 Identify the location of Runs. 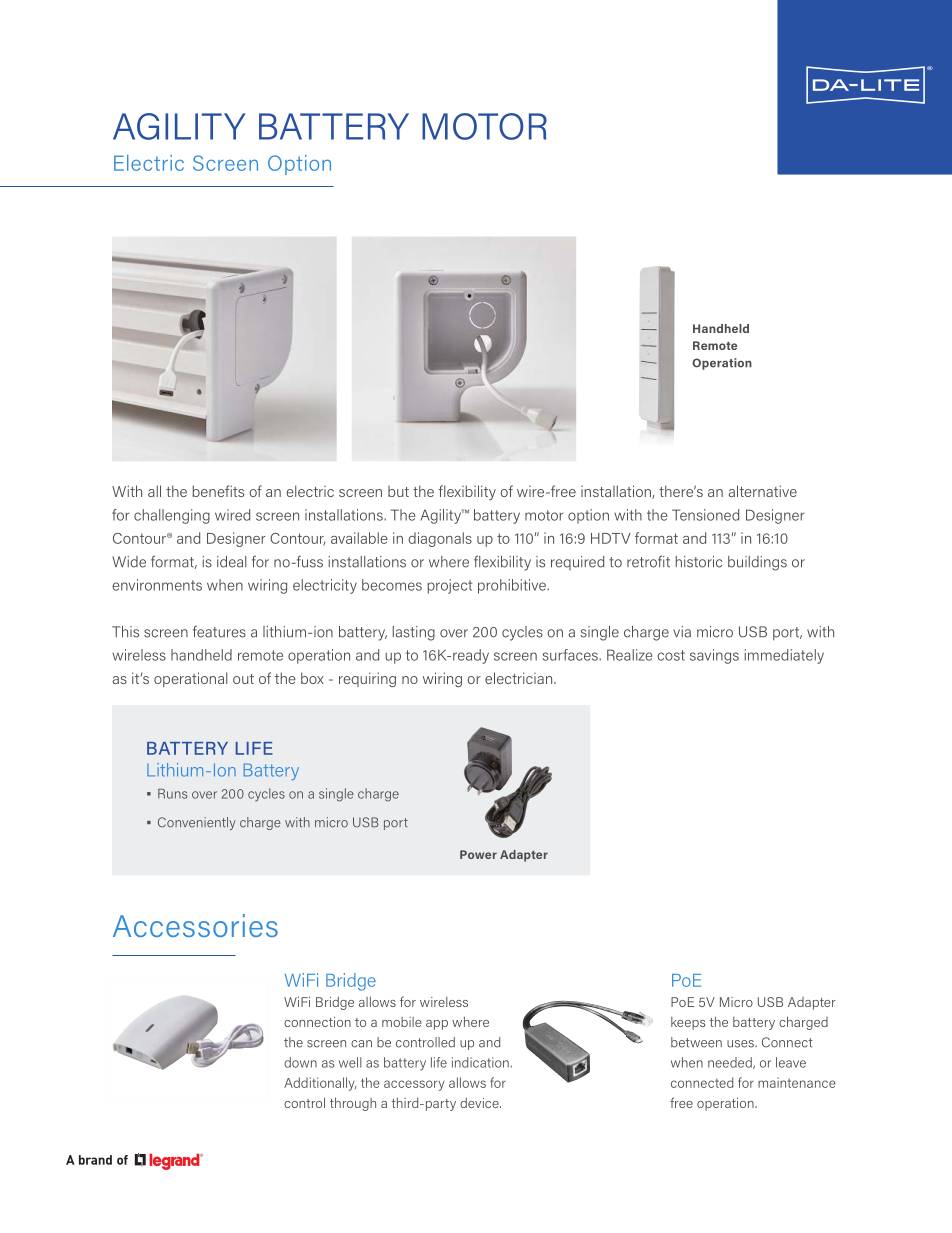
(172, 794).
